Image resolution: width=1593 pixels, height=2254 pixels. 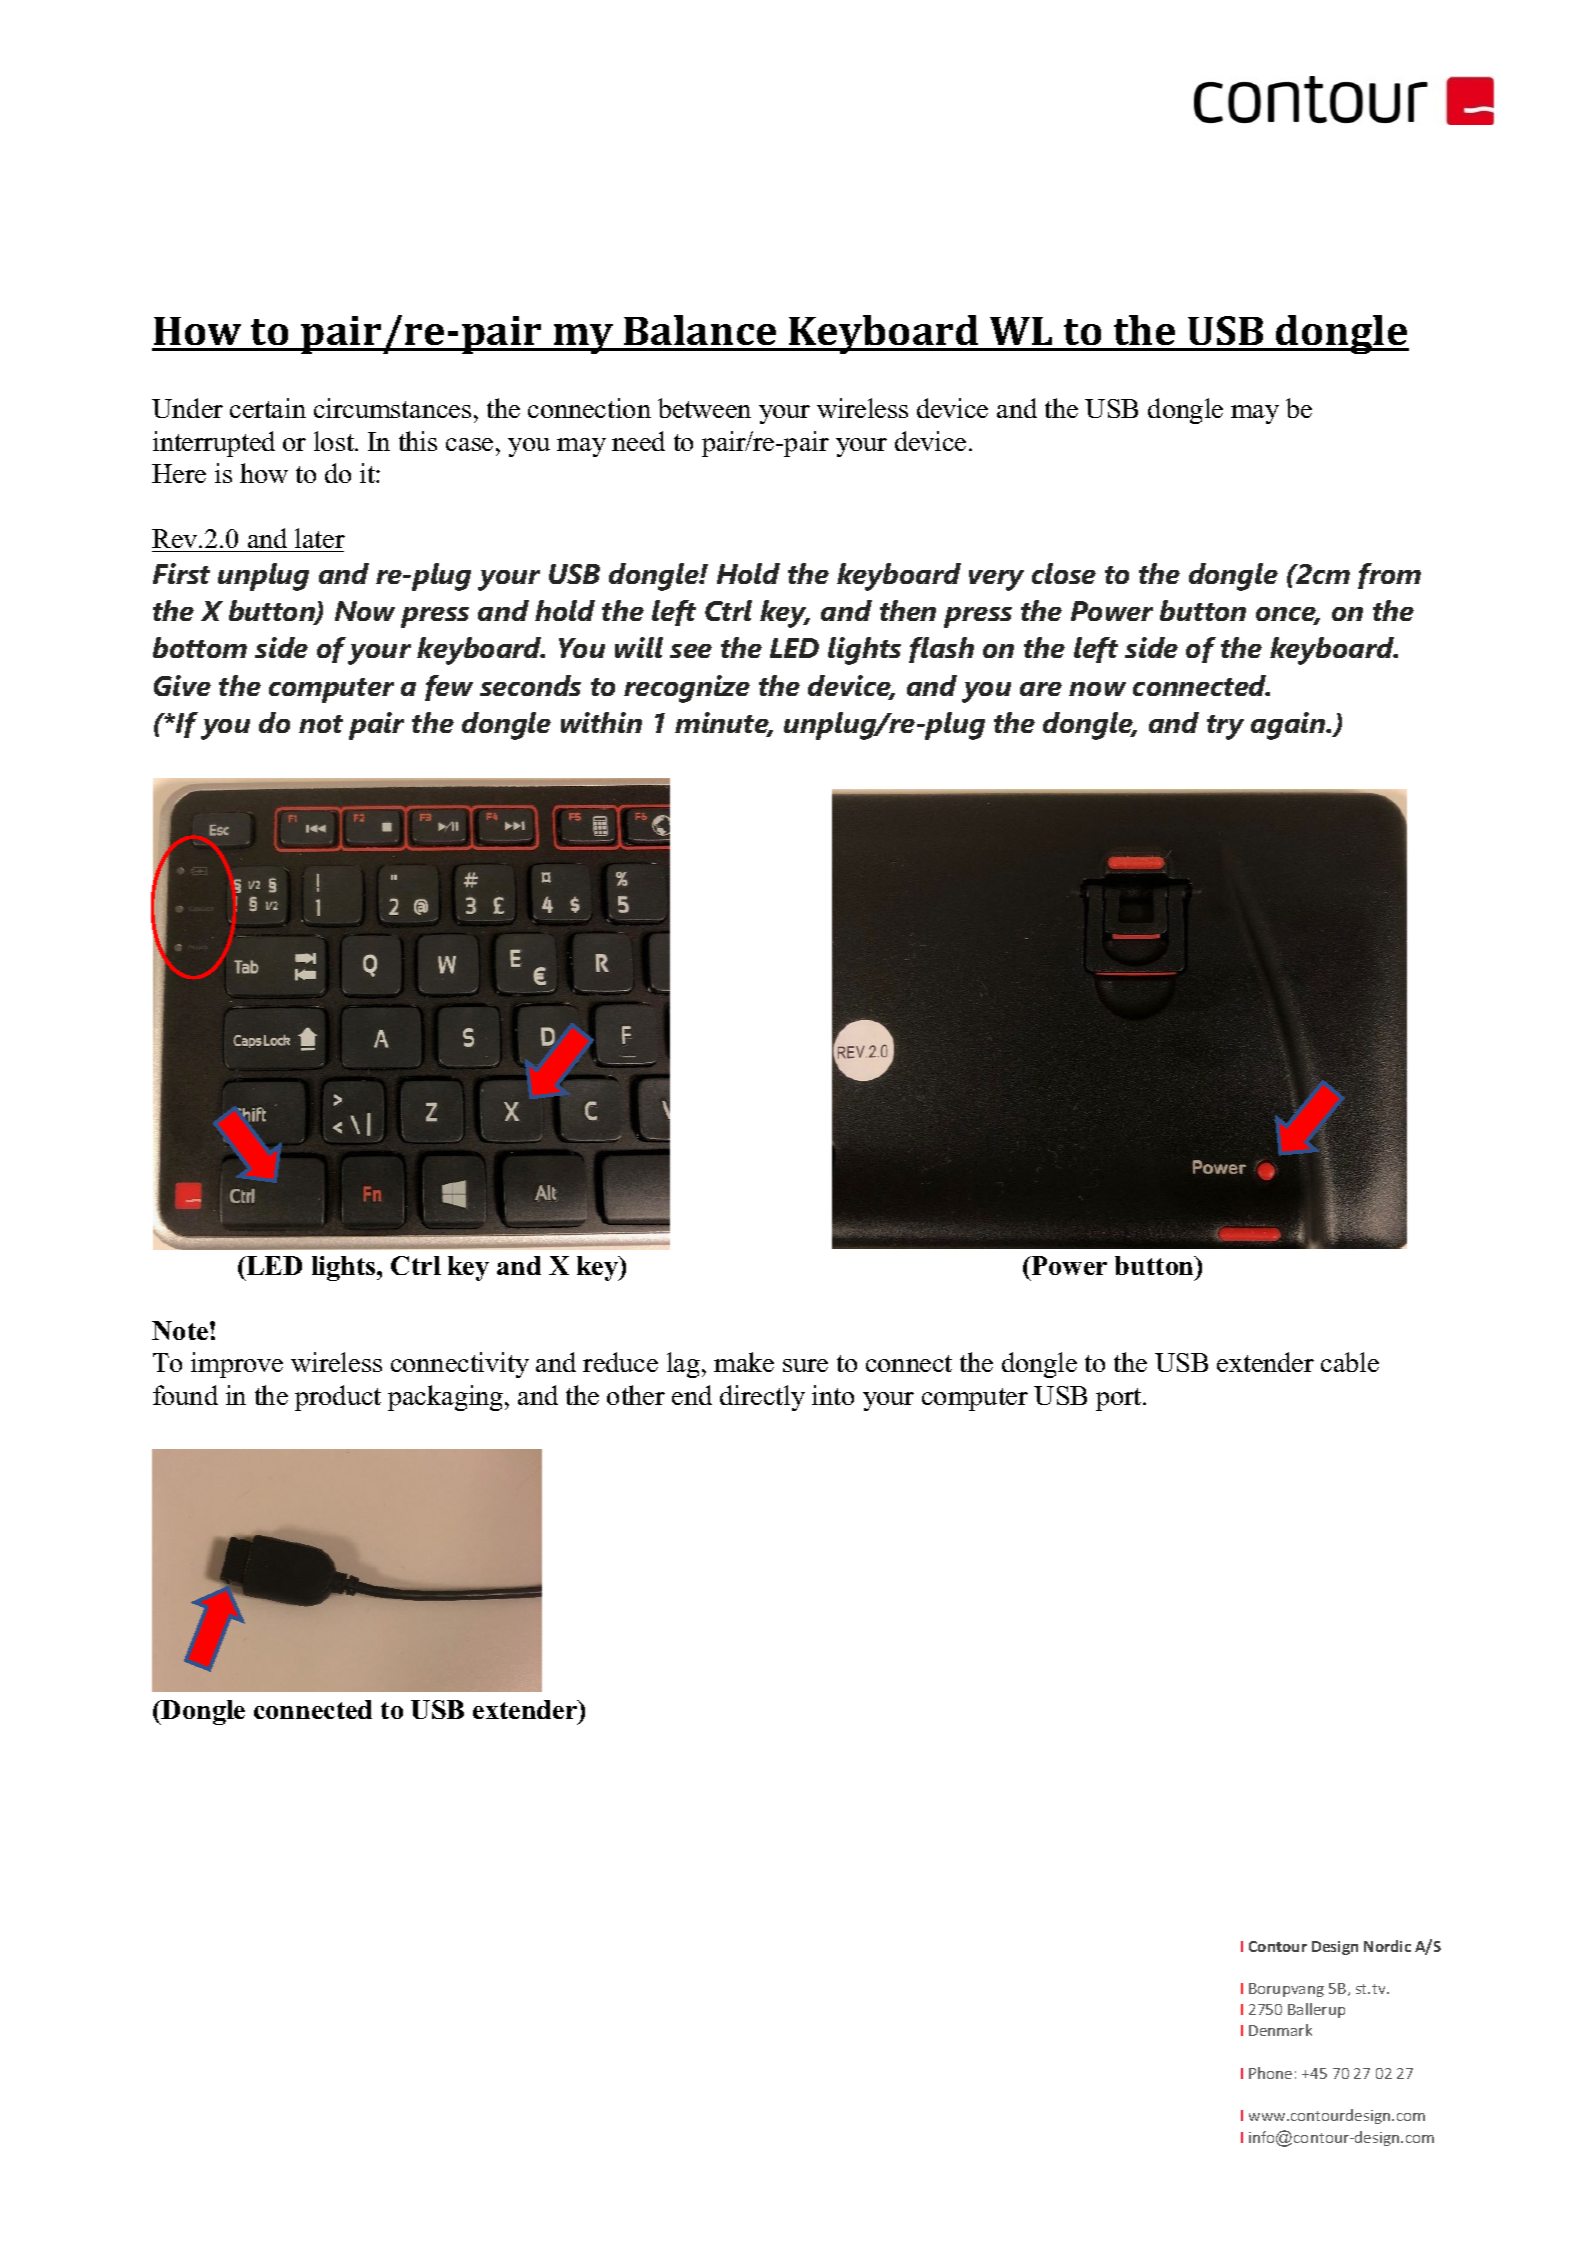 I want to click on Note, so click(x=181, y=1330).
